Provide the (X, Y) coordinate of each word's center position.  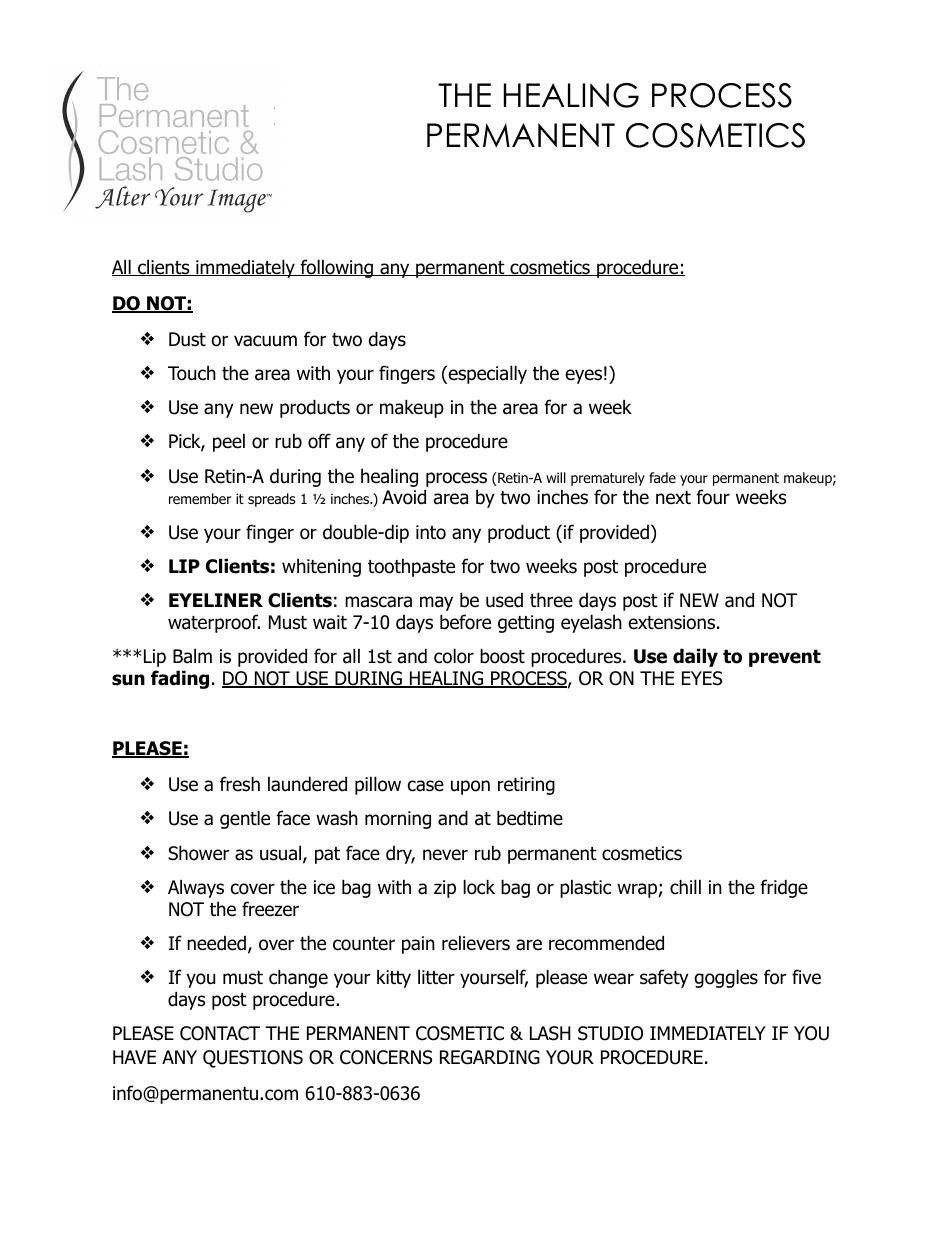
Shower (198, 853)
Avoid (404, 497)
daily (695, 657)
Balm (192, 656)
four (713, 497)
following (336, 268)
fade (662, 477)
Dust (187, 339)
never (445, 855)
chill (685, 887)
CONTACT (220, 1033)
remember (200, 498)
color (454, 656)
